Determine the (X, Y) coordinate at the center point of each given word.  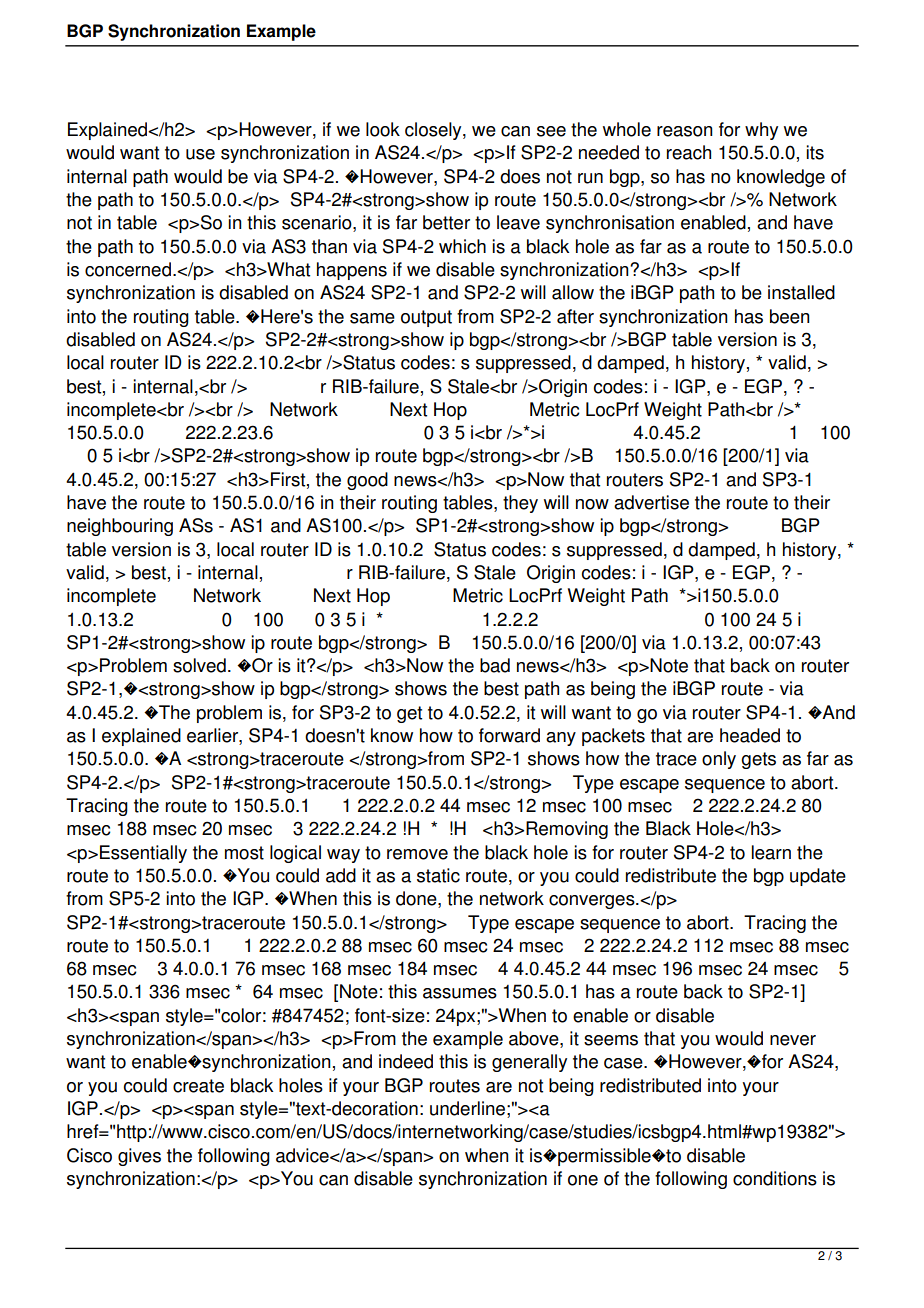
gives (139, 1157)
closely (434, 131)
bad (495, 665)
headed (750, 735)
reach (689, 152)
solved (199, 665)
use (200, 154)
